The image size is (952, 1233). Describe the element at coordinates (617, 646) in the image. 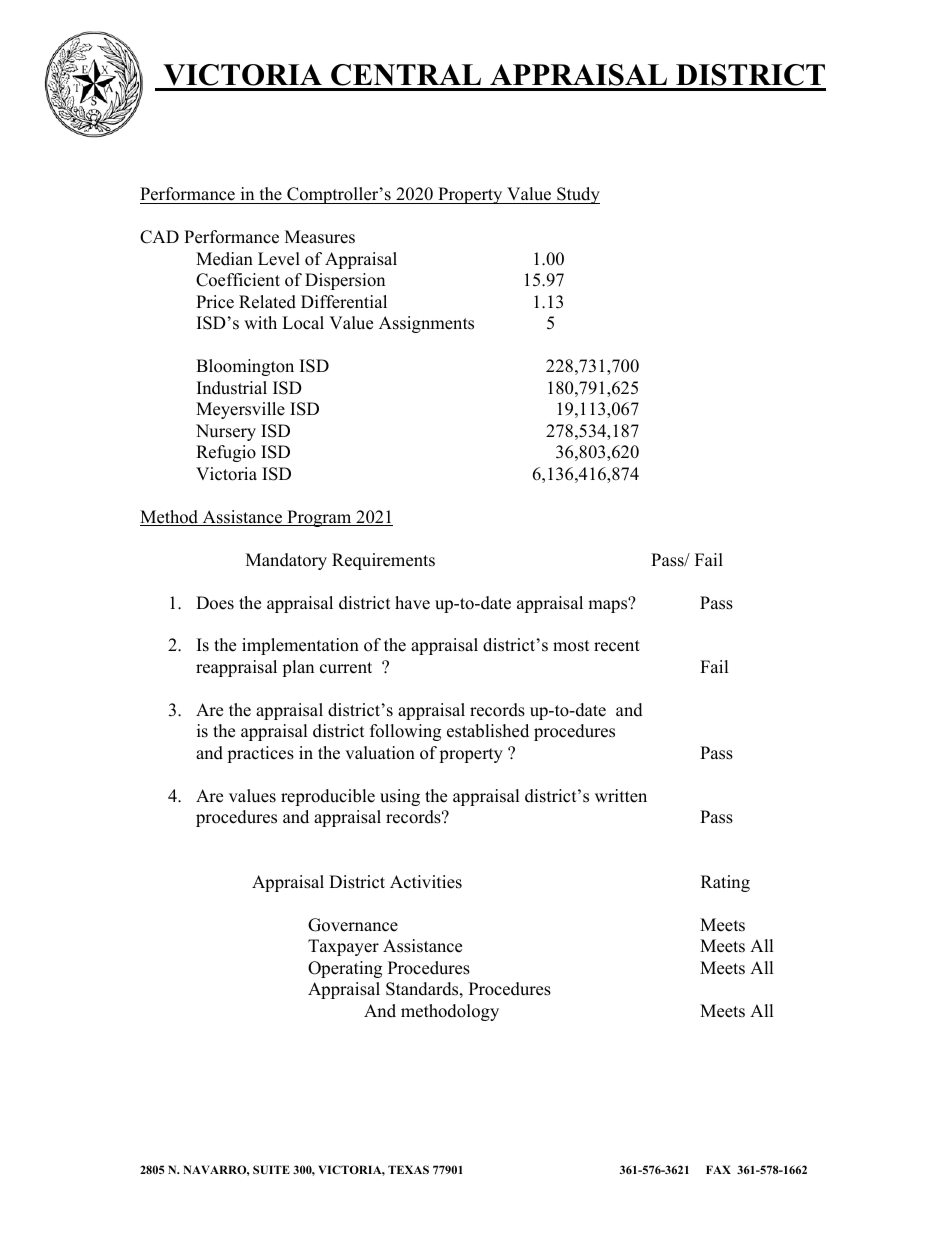

I see `recent` at that location.
